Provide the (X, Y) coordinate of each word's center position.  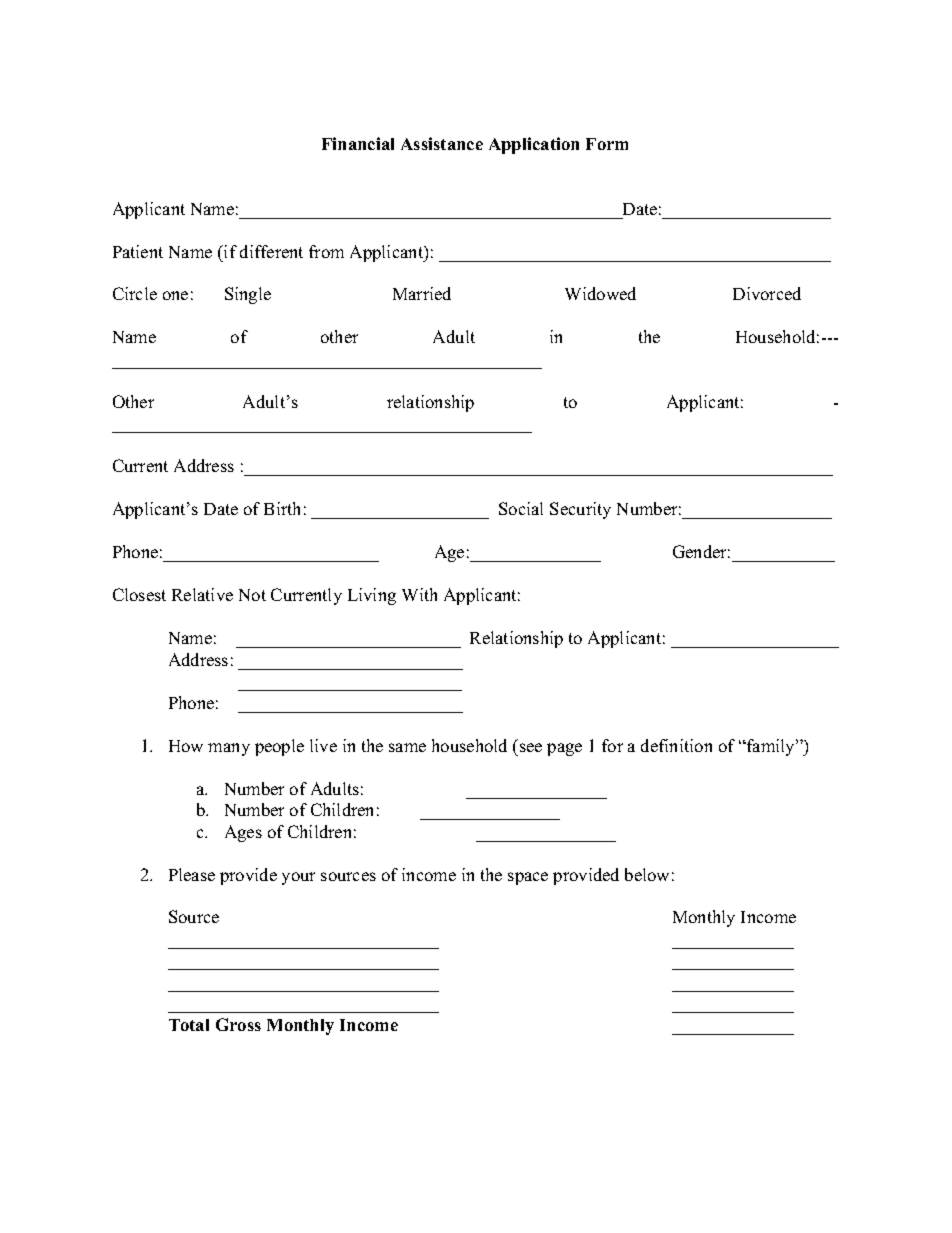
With (419, 594)
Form (607, 144)
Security (580, 510)
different (271, 251)
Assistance (442, 143)
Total (189, 1025)
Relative (202, 594)
